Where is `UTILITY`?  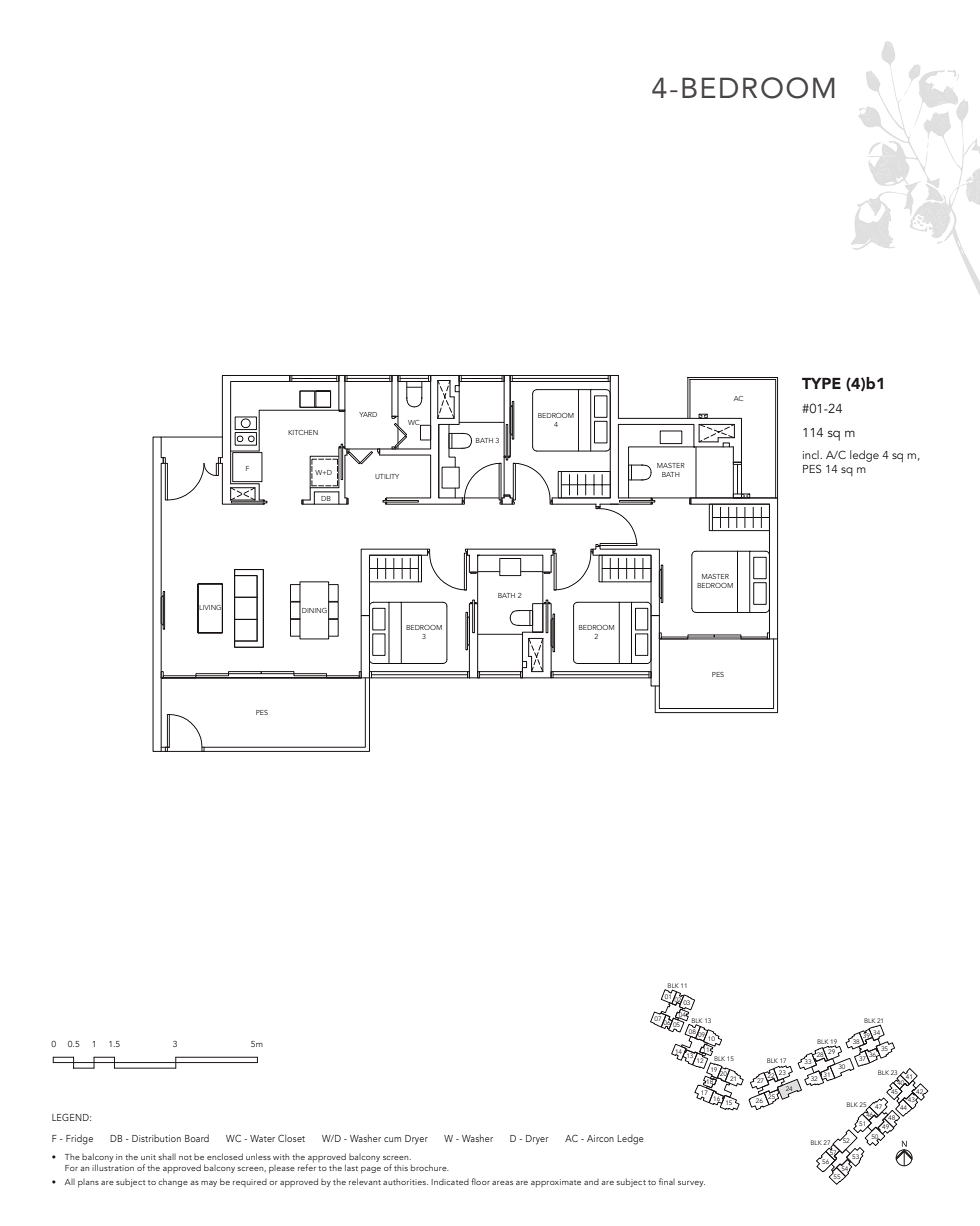
UTILITY is located at coordinates (387, 476).
